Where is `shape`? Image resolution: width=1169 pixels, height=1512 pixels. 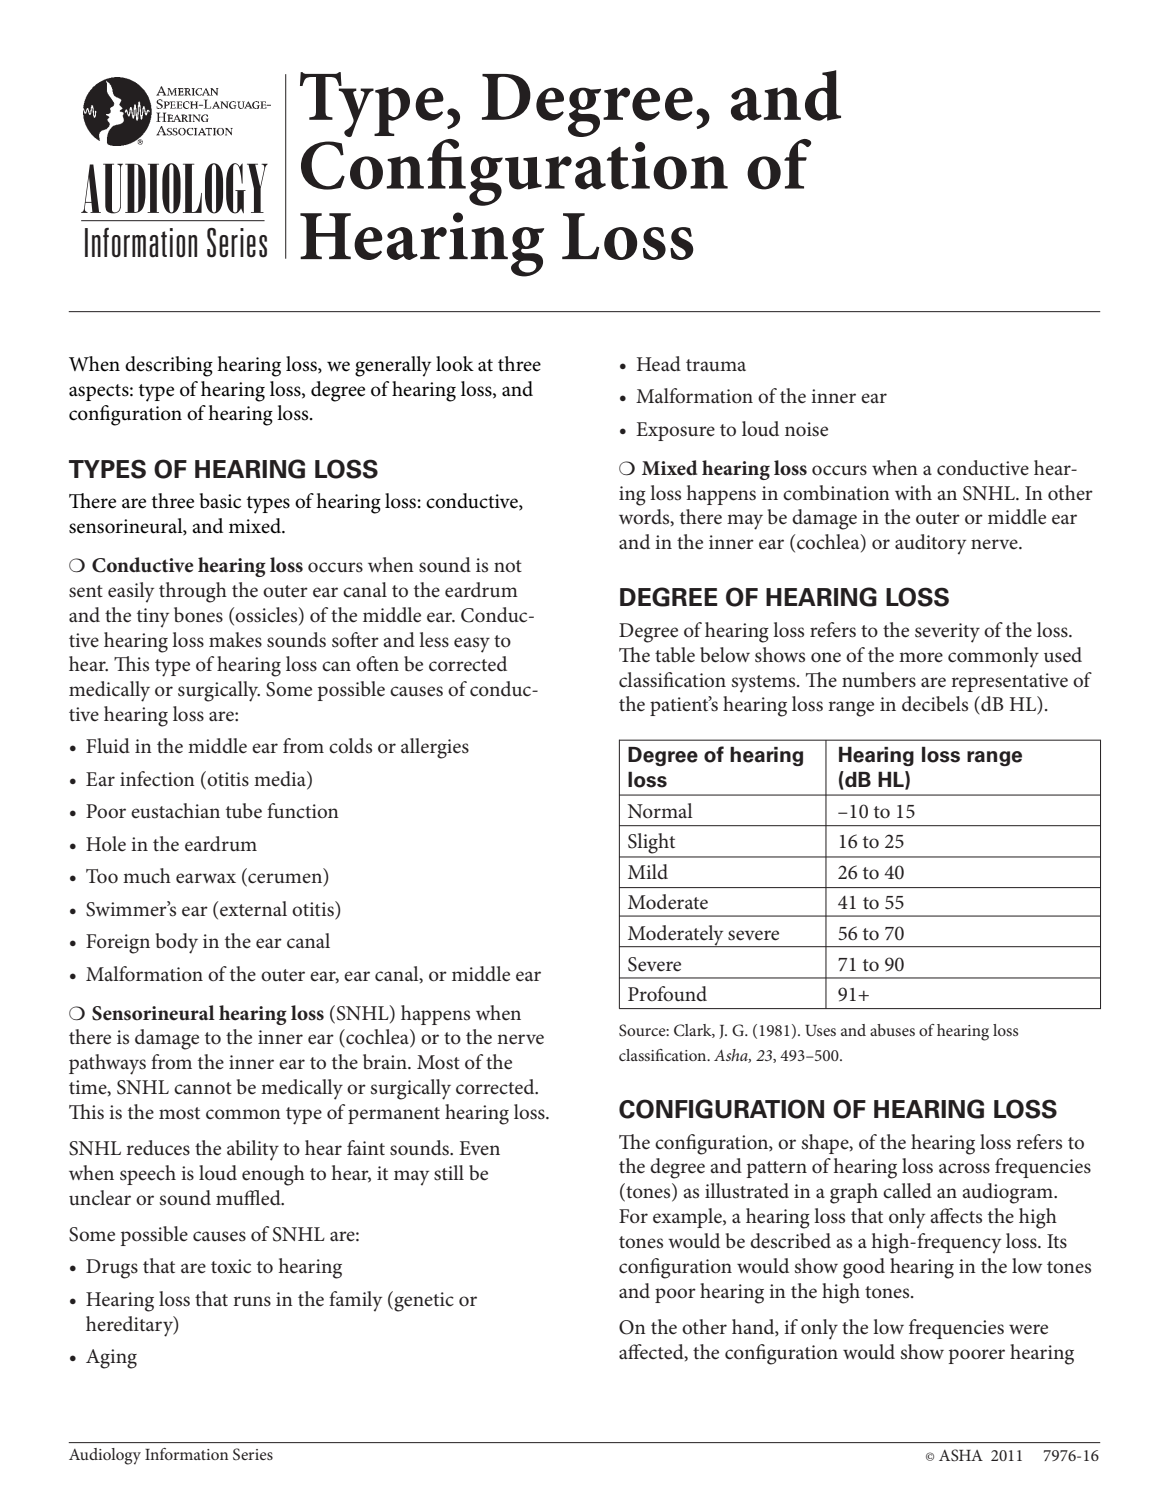 shape is located at coordinates (826, 1144).
